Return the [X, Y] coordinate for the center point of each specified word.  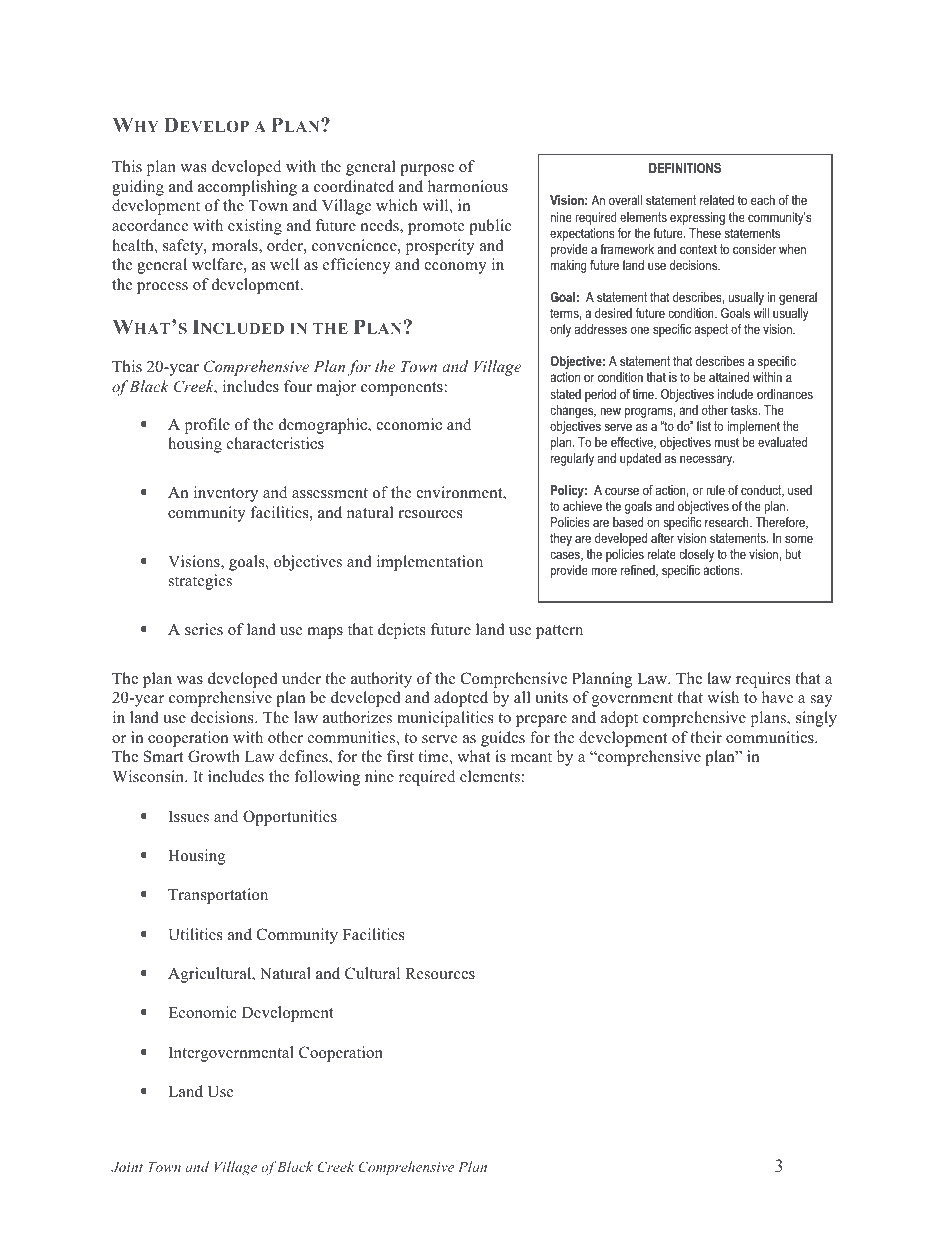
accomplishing [247, 188]
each [763, 200]
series [204, 629]
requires [763, 680]
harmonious [468, 186]
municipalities [445, 719]
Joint [127, 1167]
